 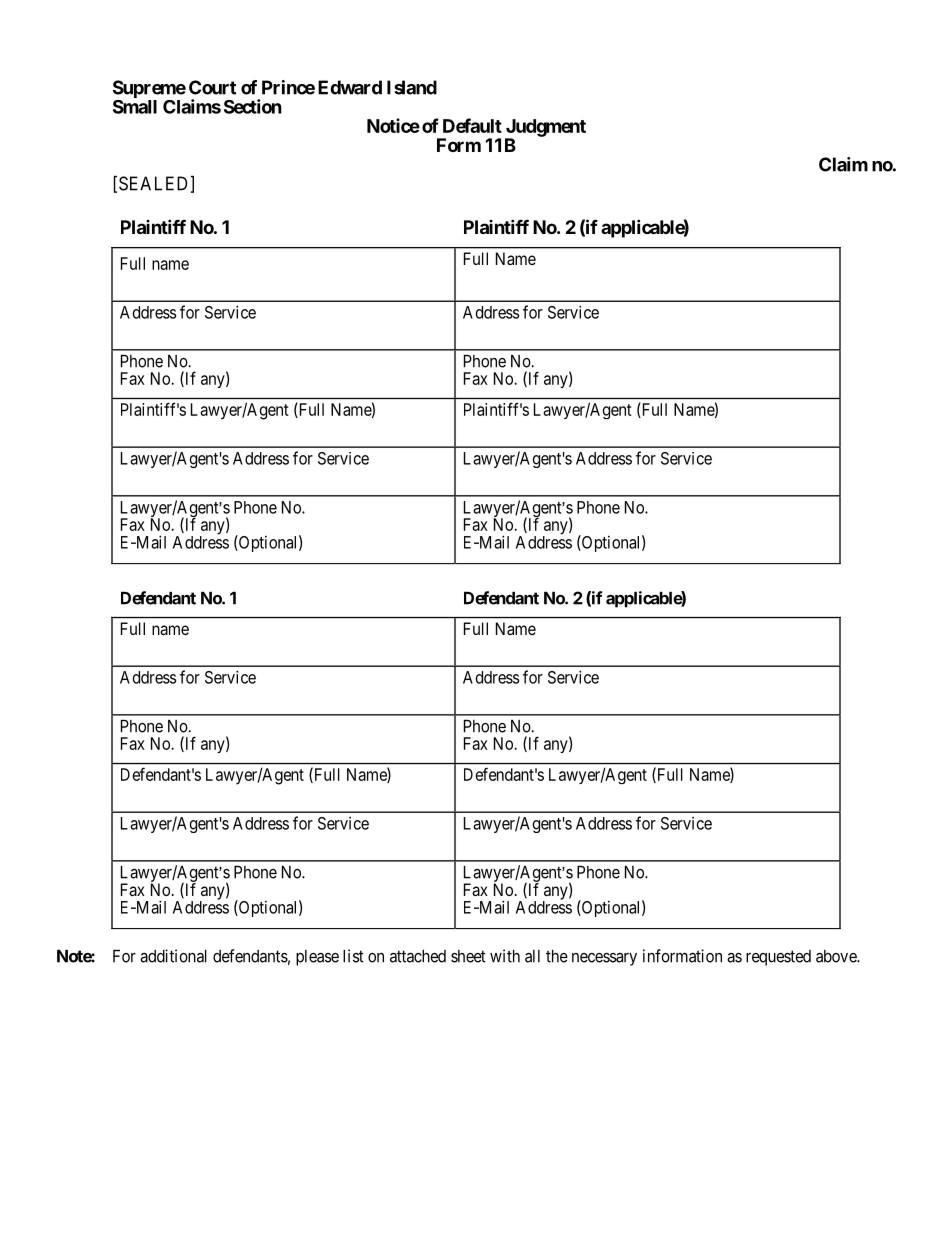 What do you see at coordinates (505, 956) in the screenshot?
I see `with` at bounding box center [505, 956].
